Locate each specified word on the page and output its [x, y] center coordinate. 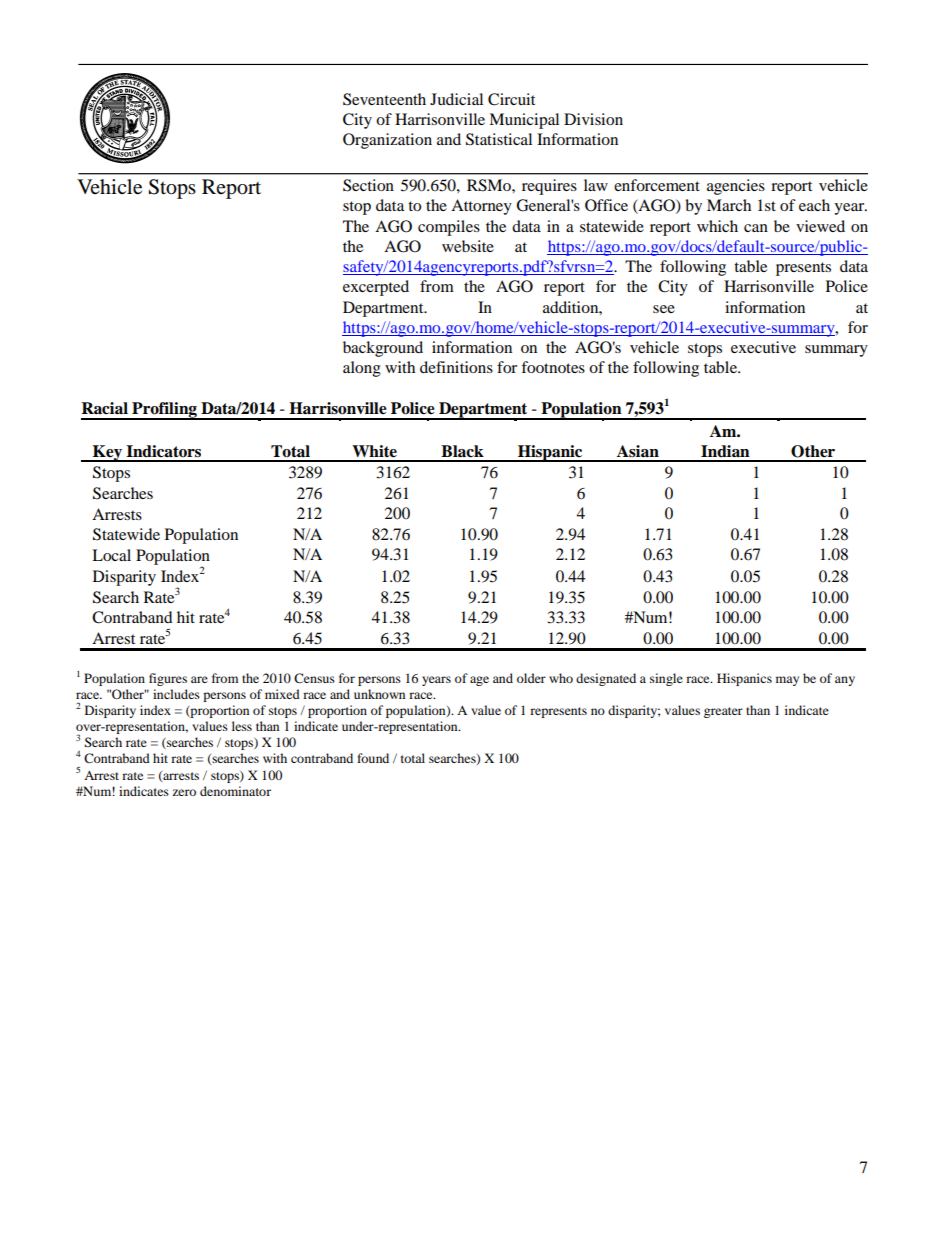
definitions [456, 367]
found [373, 758]
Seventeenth [384, 99]
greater [723, 712]
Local [111, 555]
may [787, 681]
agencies [736, 187]
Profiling [164, 411]
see [664, 309]
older [531, 678]
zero [184, 792]
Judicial [456, 99]
